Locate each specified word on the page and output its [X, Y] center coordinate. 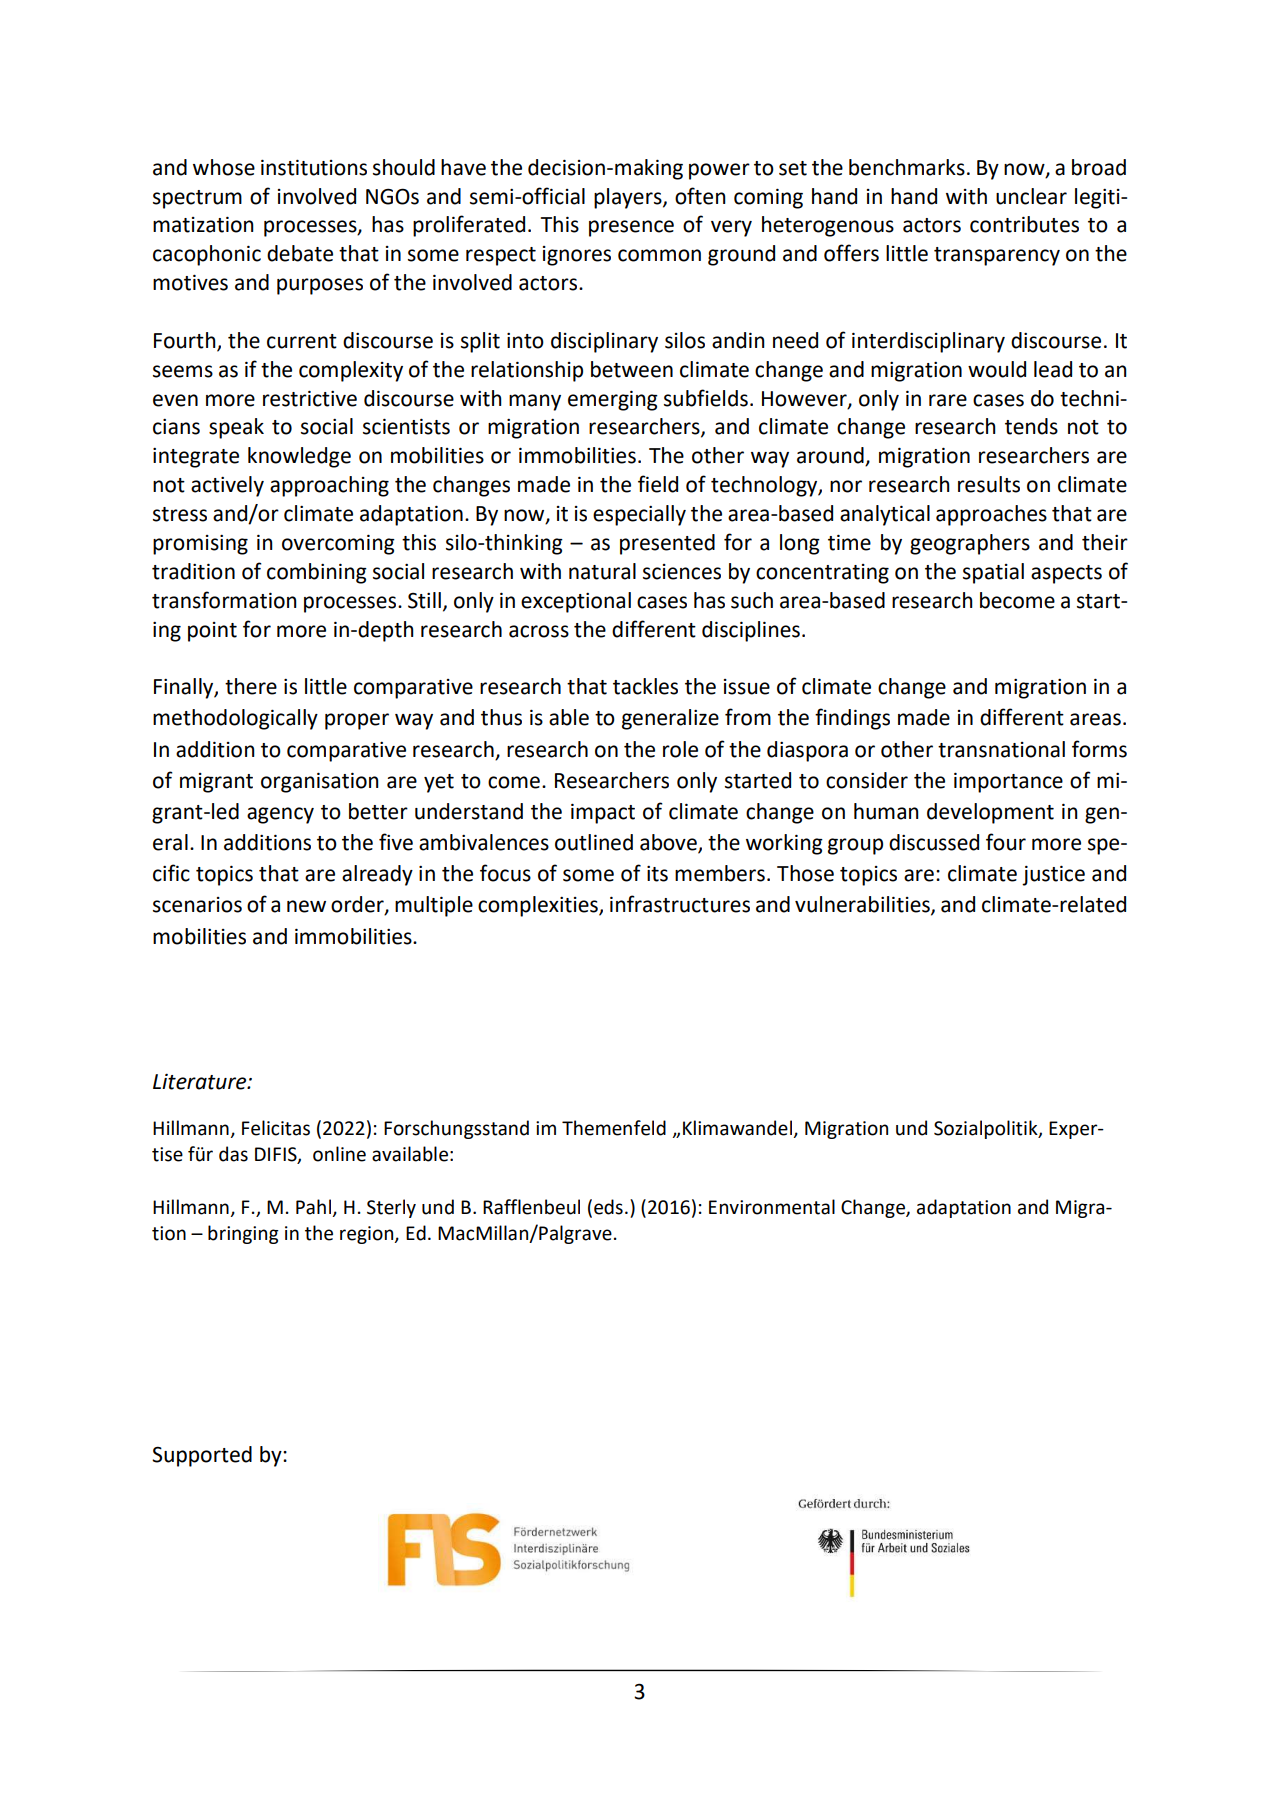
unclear [1031, 196]
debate [300, 253]
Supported [202, 1456]
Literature [201, 1082]
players [629, 198]
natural [602, 571]
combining [317, 573]
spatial [993, 573]
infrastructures [680, 904]
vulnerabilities [863, 905]
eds [608, 1207]
